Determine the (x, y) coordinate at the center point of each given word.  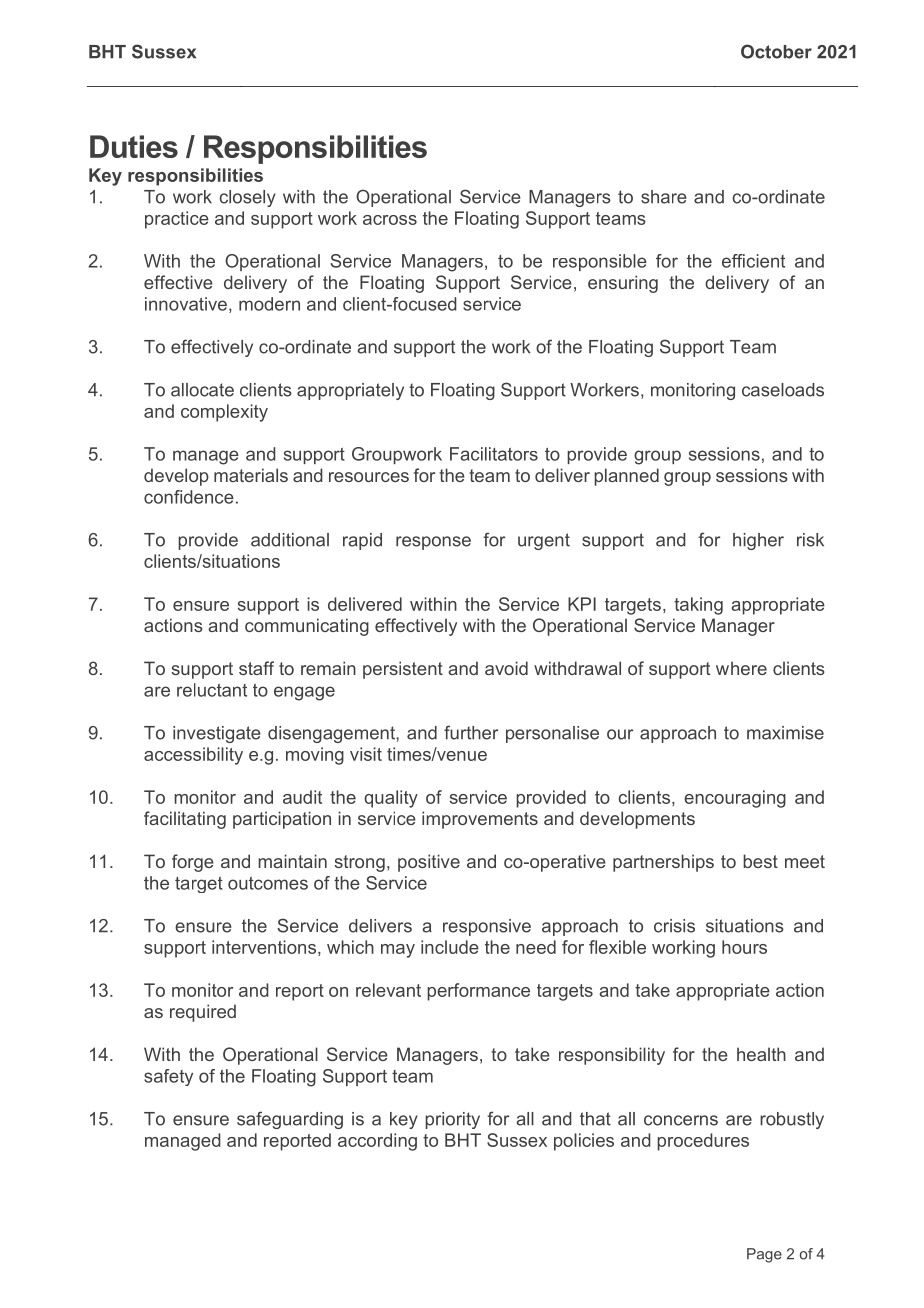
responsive (487, 927)
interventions (264, 947)
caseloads (783, 390)
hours (744, 947)
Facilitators (494, 454)
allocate (202, 390)
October (776, 51)
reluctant (212, 690)
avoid (506, 668)
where (741, 668)
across (390, 220)
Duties (134, 146)
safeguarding (290, 1120)
